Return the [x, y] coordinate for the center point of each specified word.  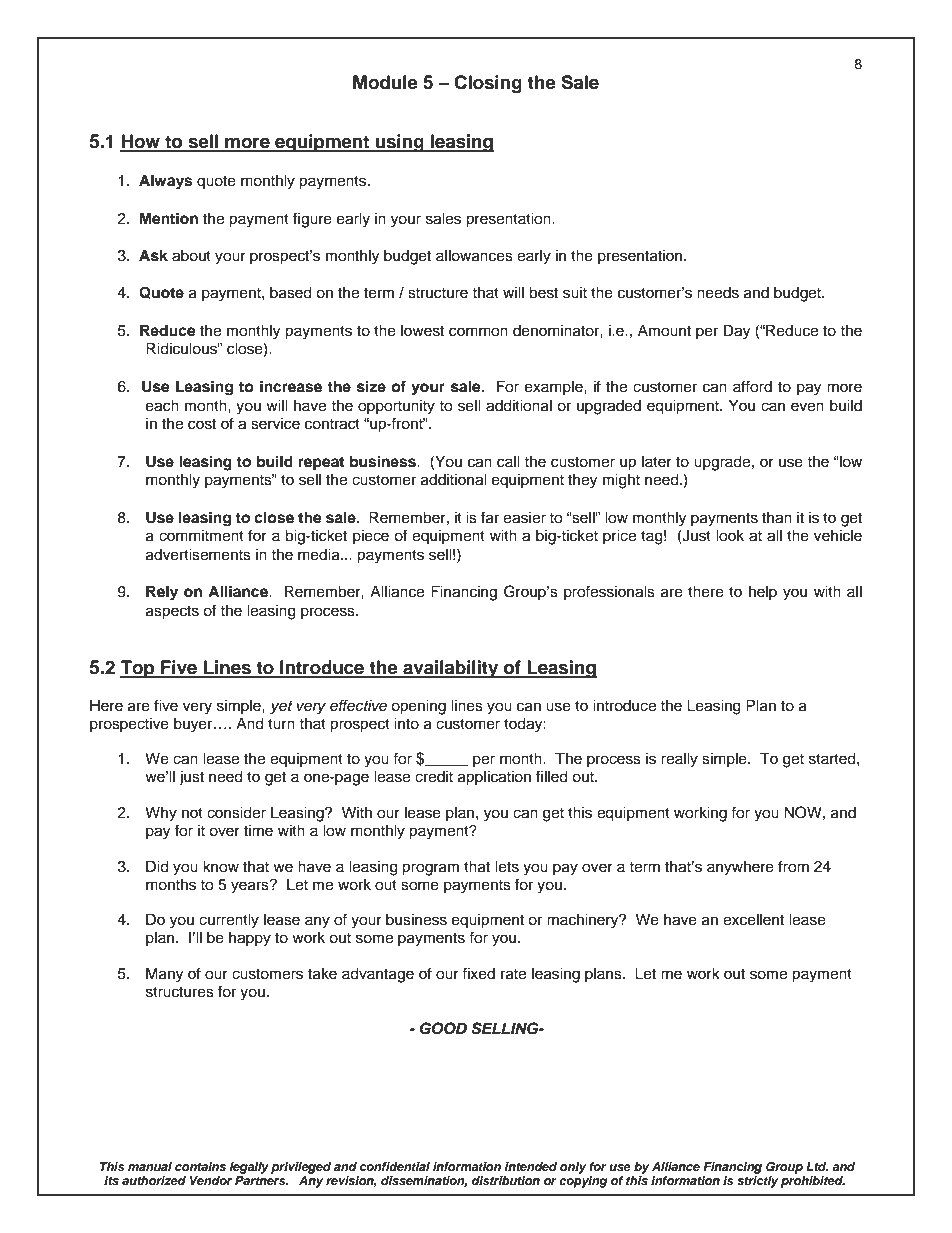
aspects [172, 613]
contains [200, 1166]
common [478, 332]
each [162, 405]
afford [752, 386]
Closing [488, 84]
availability [451, 669]
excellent [753, 919]
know [221, 866]
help [763, 593]
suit [575, 292]
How [141, 142]
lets [507, 866]
